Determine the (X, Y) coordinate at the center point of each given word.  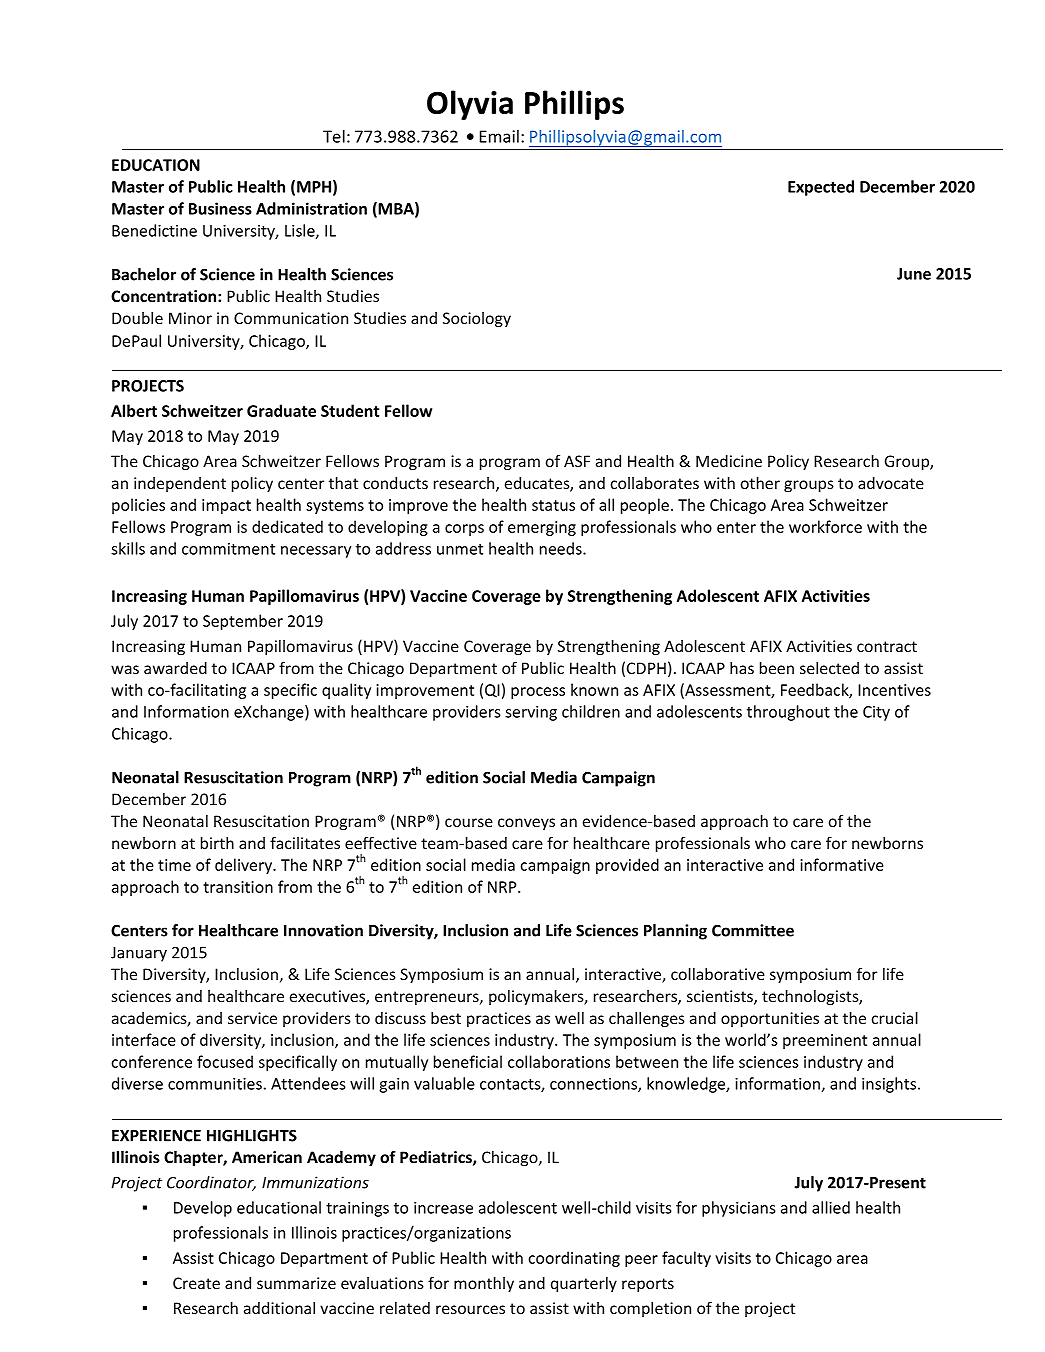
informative (842, 864)
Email (499, 136)
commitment (228, 549)
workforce (825, 526)
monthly (484, 1284)
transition (238, 887)
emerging (542, 528)
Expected (821, 188)
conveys (526, 824)
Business (220, 208)
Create (196, 1283)
